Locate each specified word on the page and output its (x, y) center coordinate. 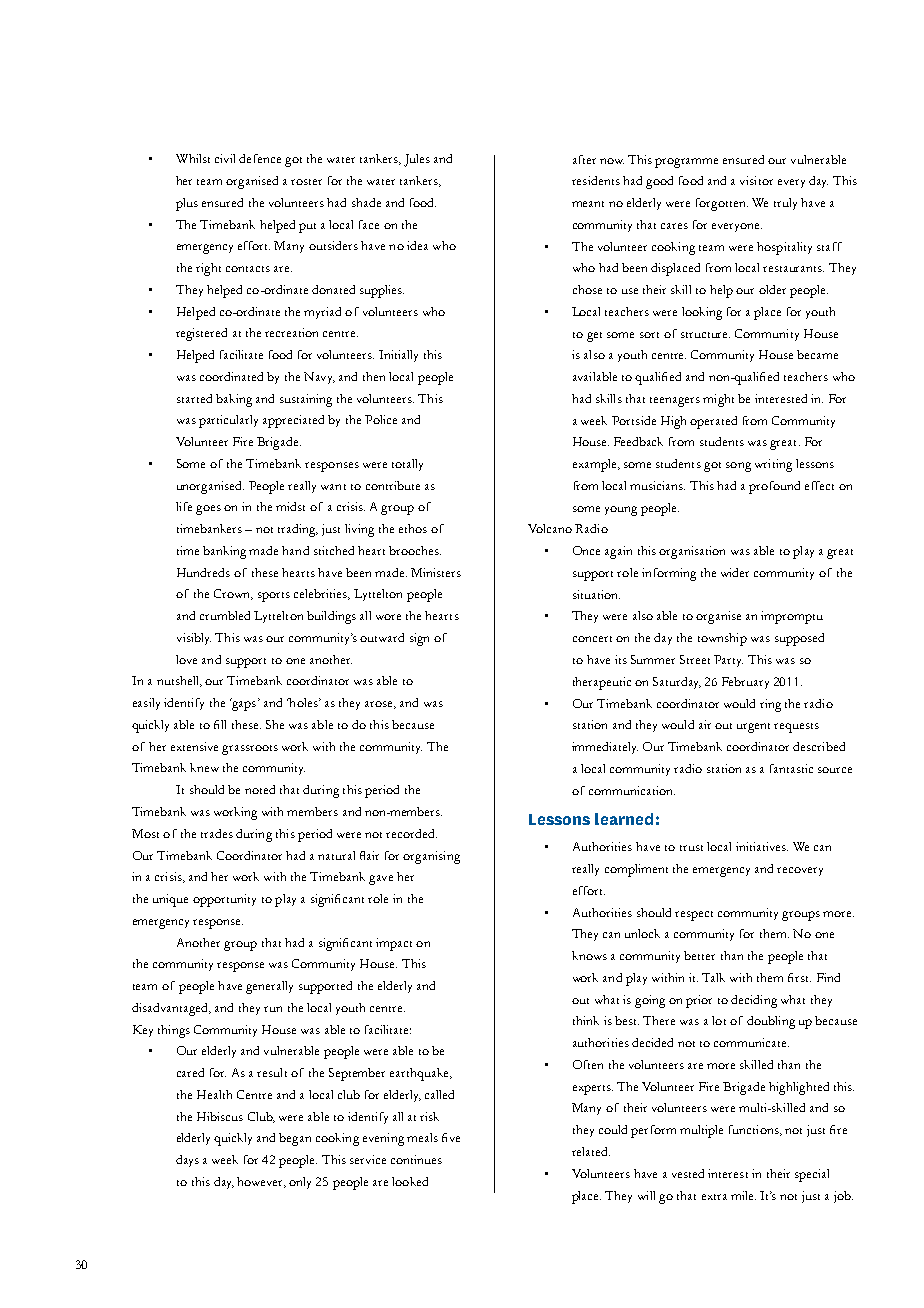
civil (225, 158)
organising (431, 857)
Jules (417, 160)
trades (217, 833)
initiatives (762, 846)
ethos (413, 528)
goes (208, 510)
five (451, 1137)
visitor (756, 180)
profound (774, 487)
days (187, 1161)
